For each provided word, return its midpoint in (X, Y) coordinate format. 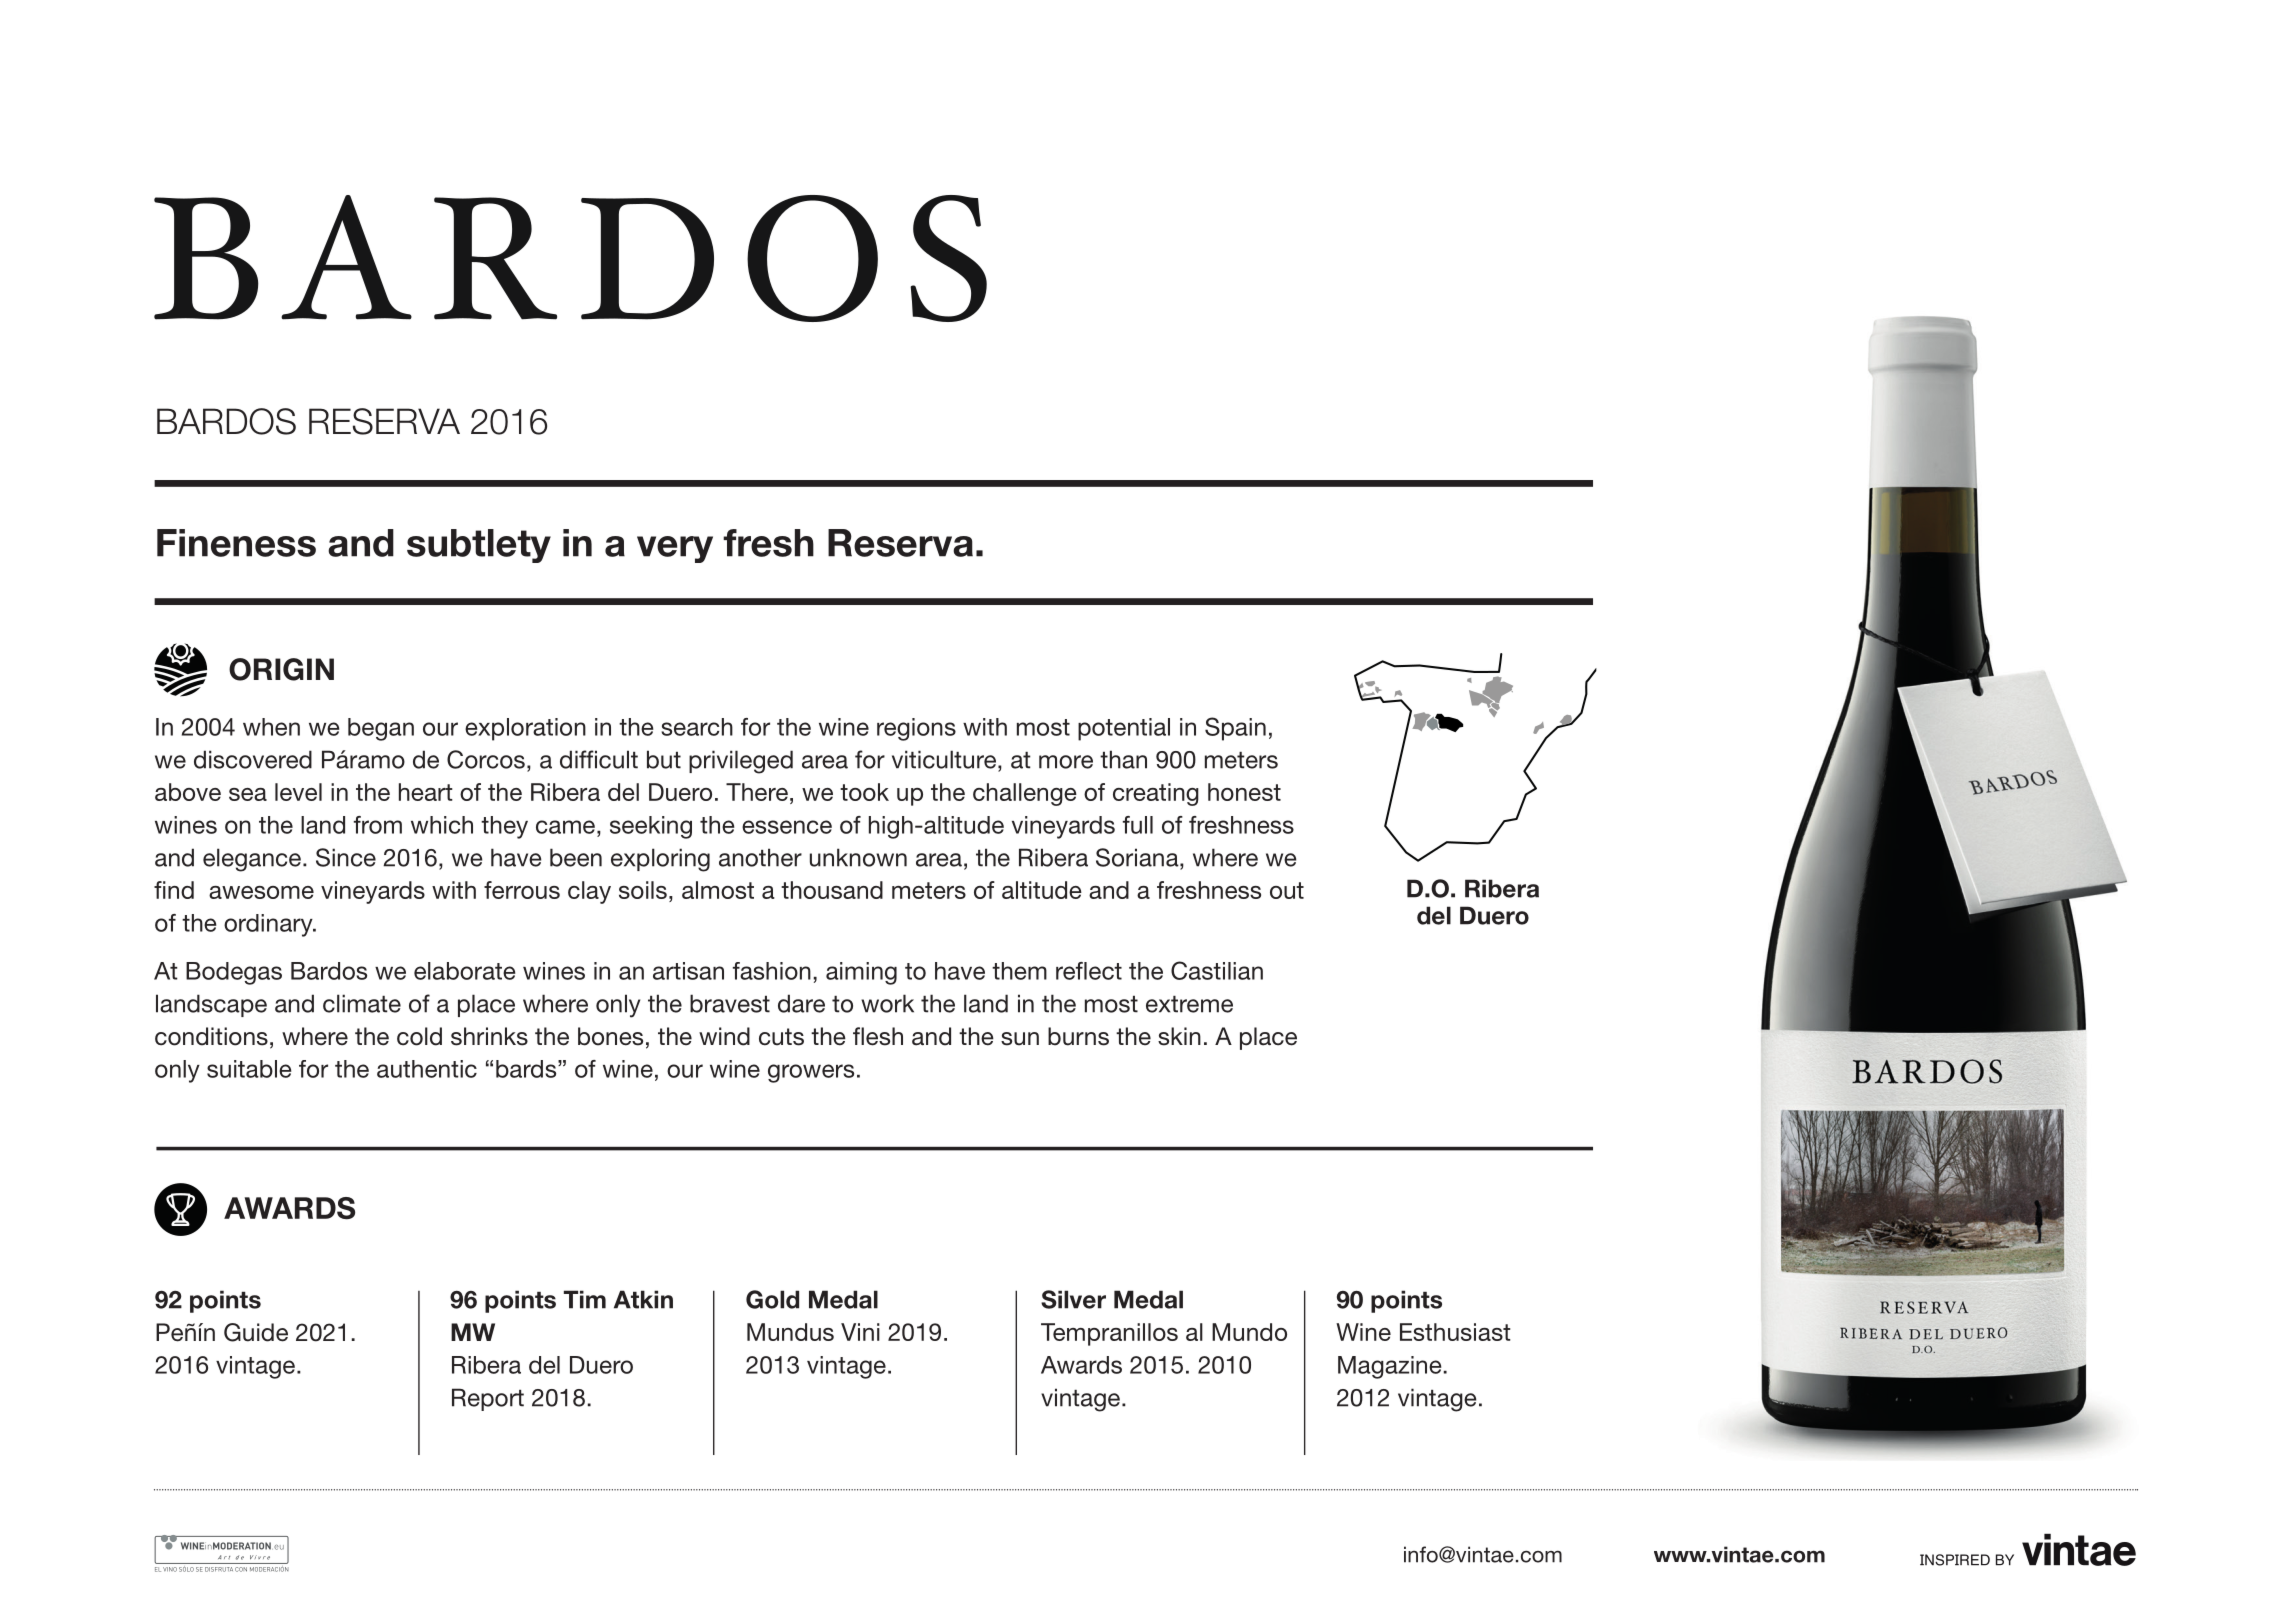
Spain (1235, 729)
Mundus (790, 1332)
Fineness (236, 543)
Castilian (1217, 970)
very (675, 549)
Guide (256, 1332)
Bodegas (234, 973)
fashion (772, 971)
